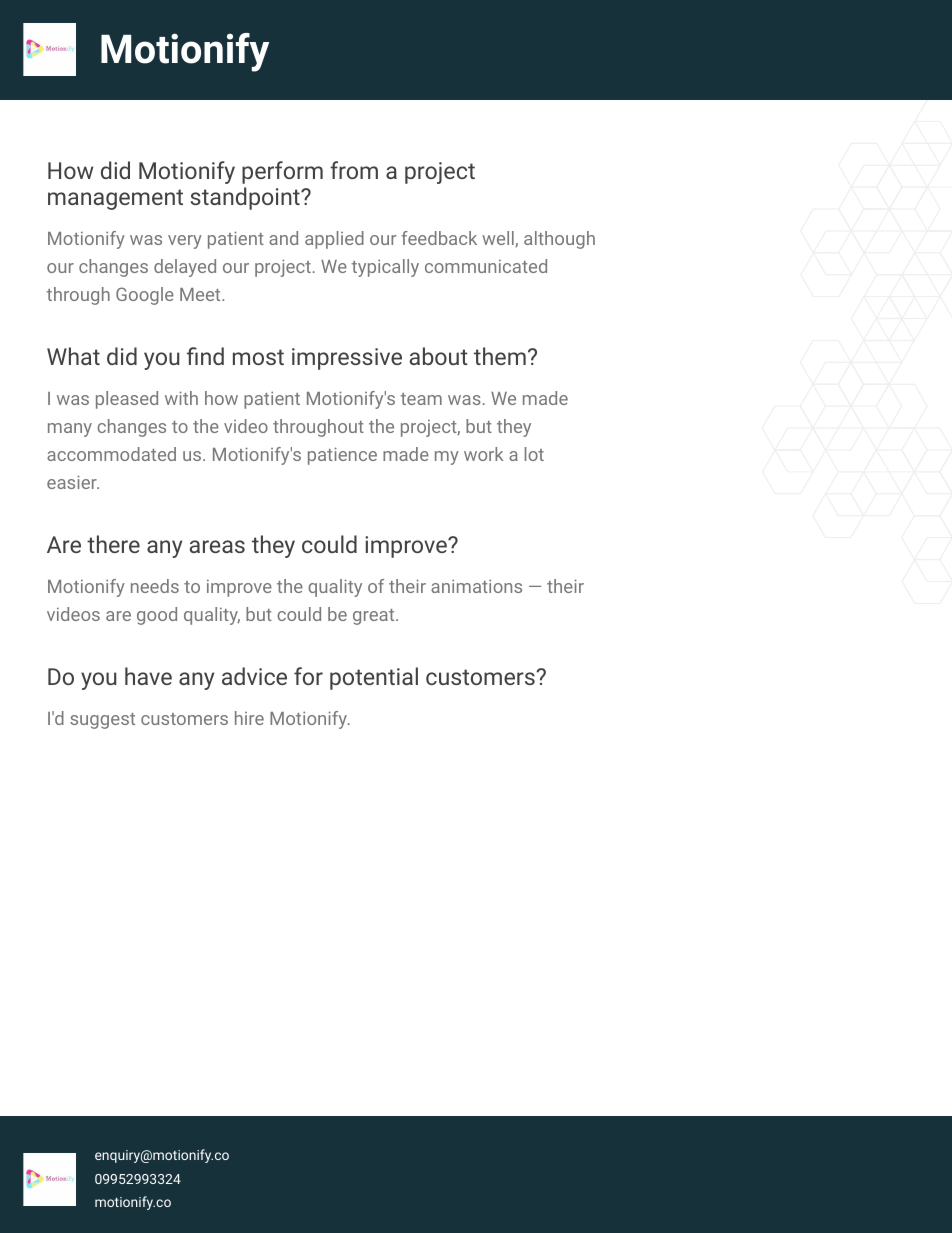  Describe the element at coordinates (111, 454) in the screenshot. I see `accommodated` at that location.
